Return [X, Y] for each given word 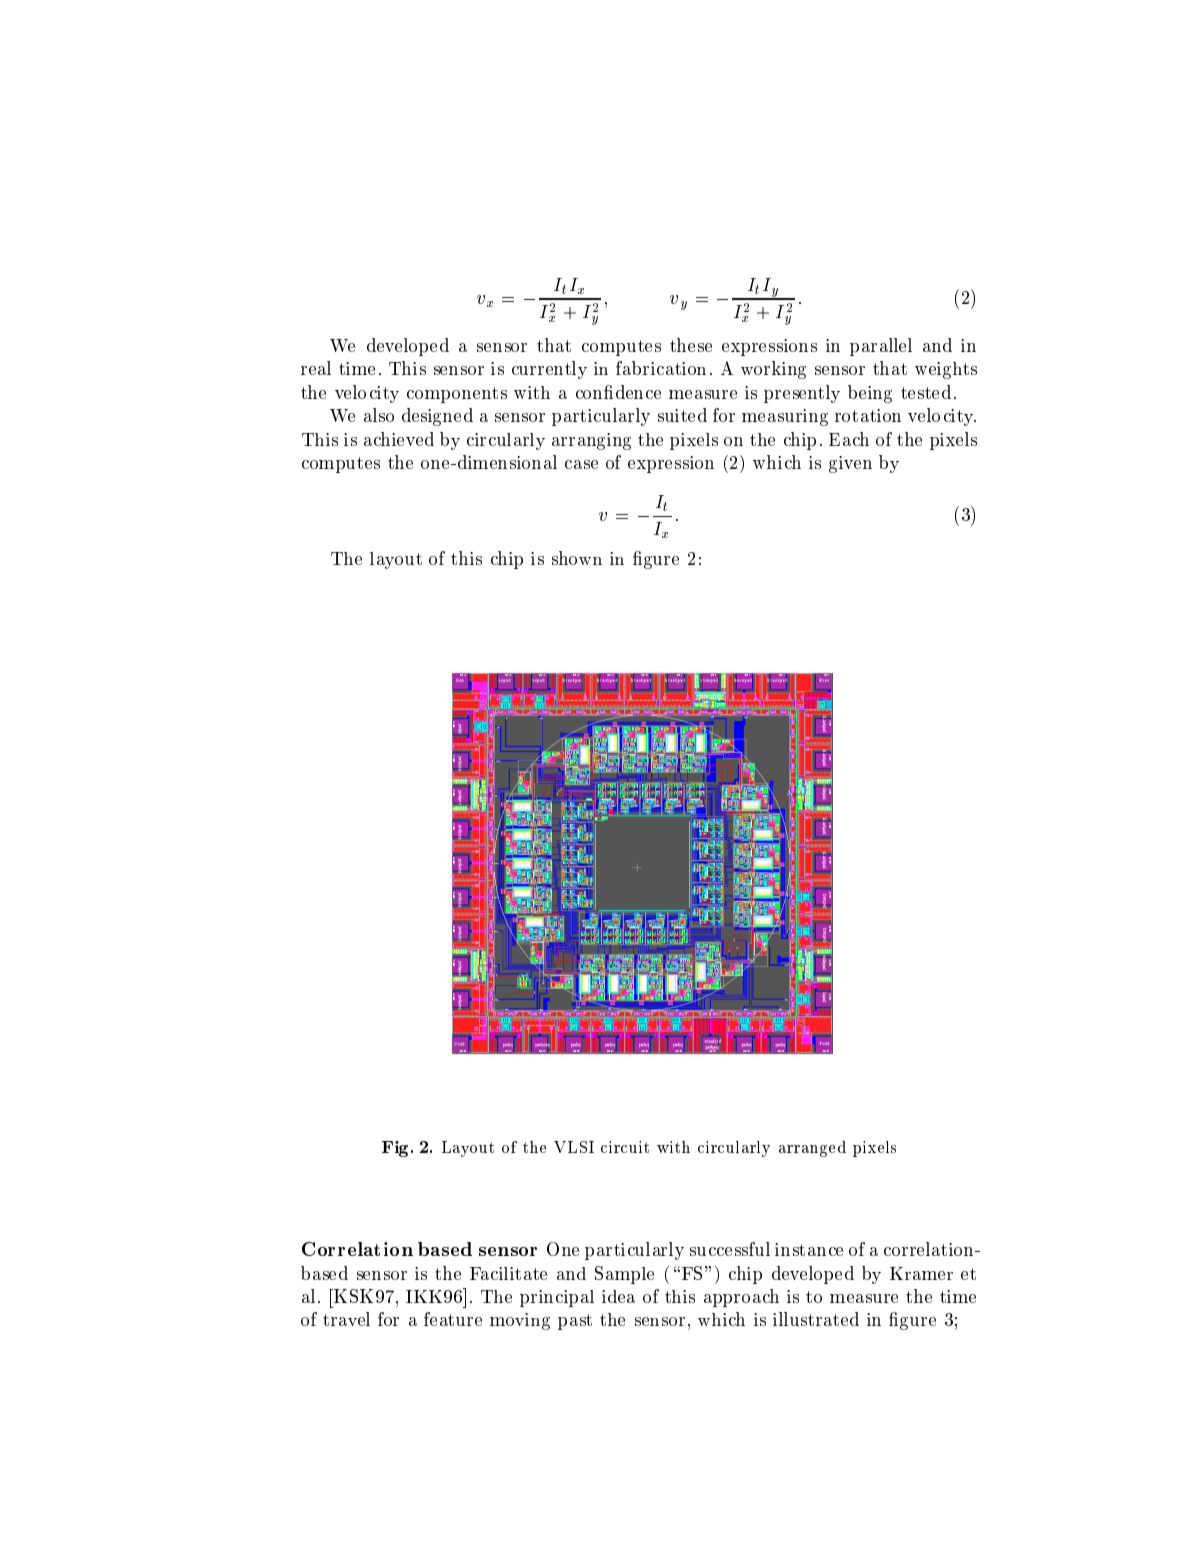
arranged [812, 1149]
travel [346, 1319]
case [581, 464]
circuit [625, 1147]
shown [577, 558]
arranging [591, 441]
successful [730, 1249]
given [850, 464]
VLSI [574, 1147]
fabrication [661, 368]
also [379, 415]
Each [849, 439]
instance [809, 1249]
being [870, 394]
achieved [399, 439]
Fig [397, 1149]
